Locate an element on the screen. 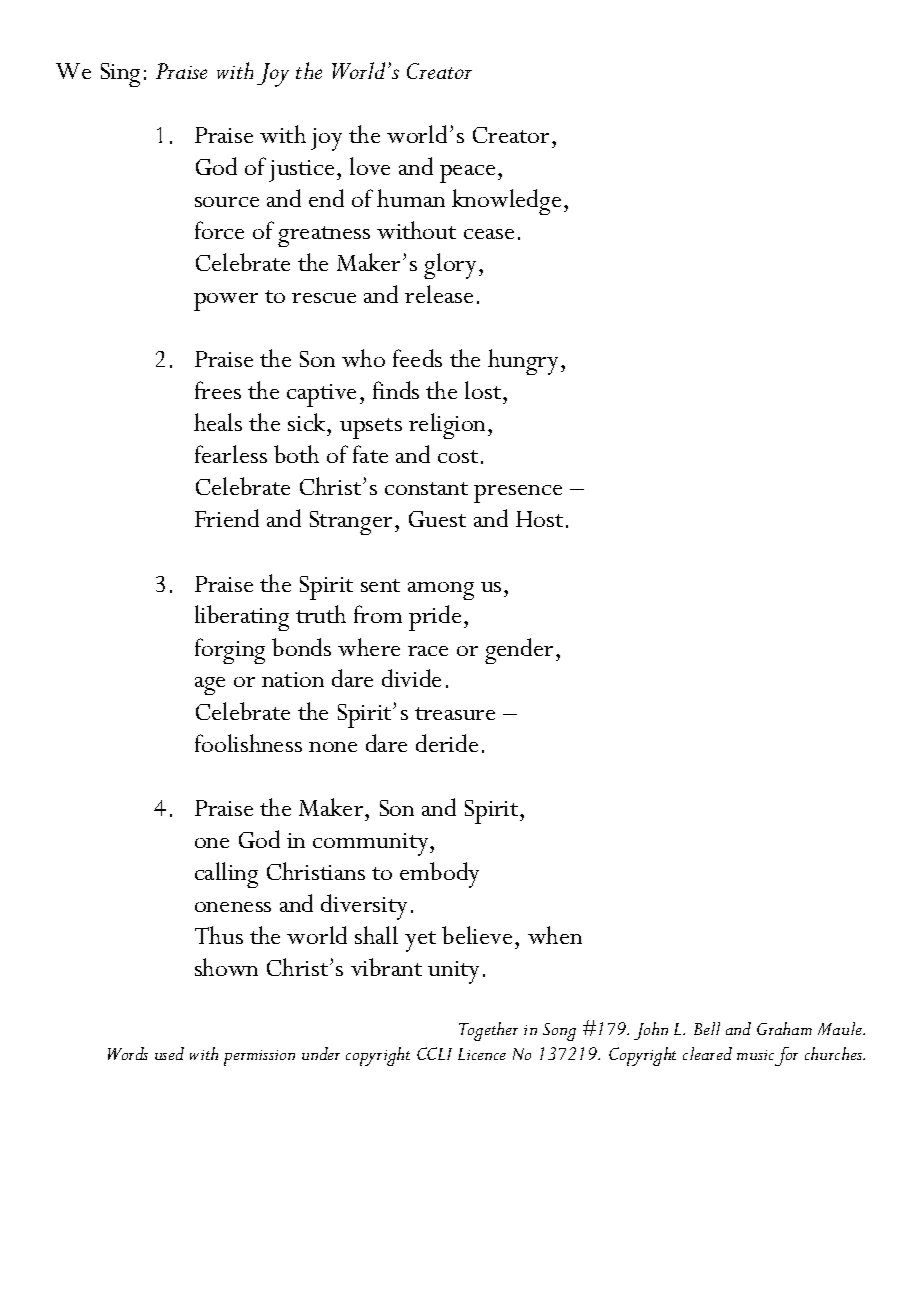 This screenshot has height=1308, width=924. power is located at coordinates (226, 302).
